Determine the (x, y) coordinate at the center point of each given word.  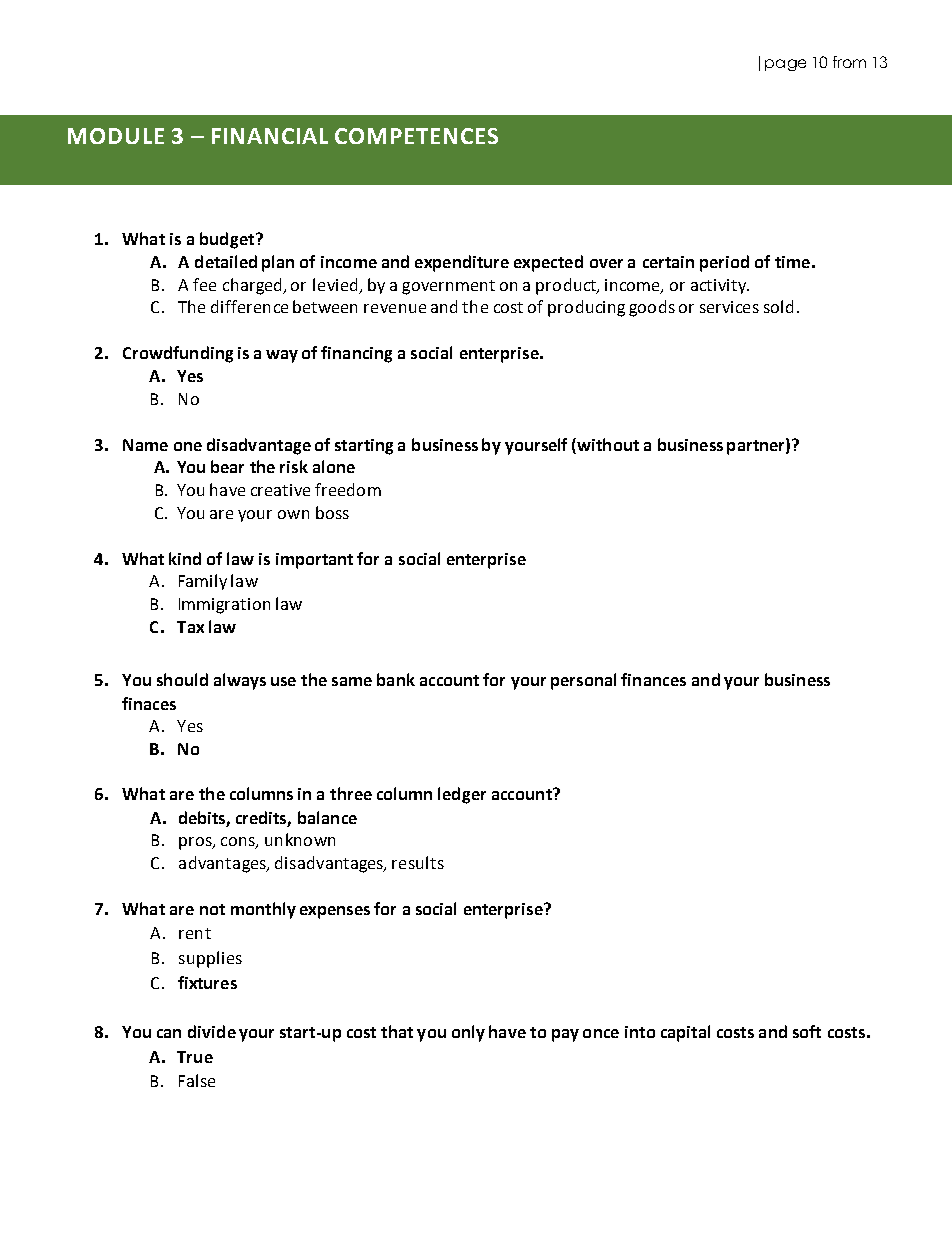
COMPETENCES (416, 136)
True (195, 1057)
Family (203, 582)
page (785, 65)
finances (653, 679)
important (314, 561)
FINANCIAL (270, 136)
